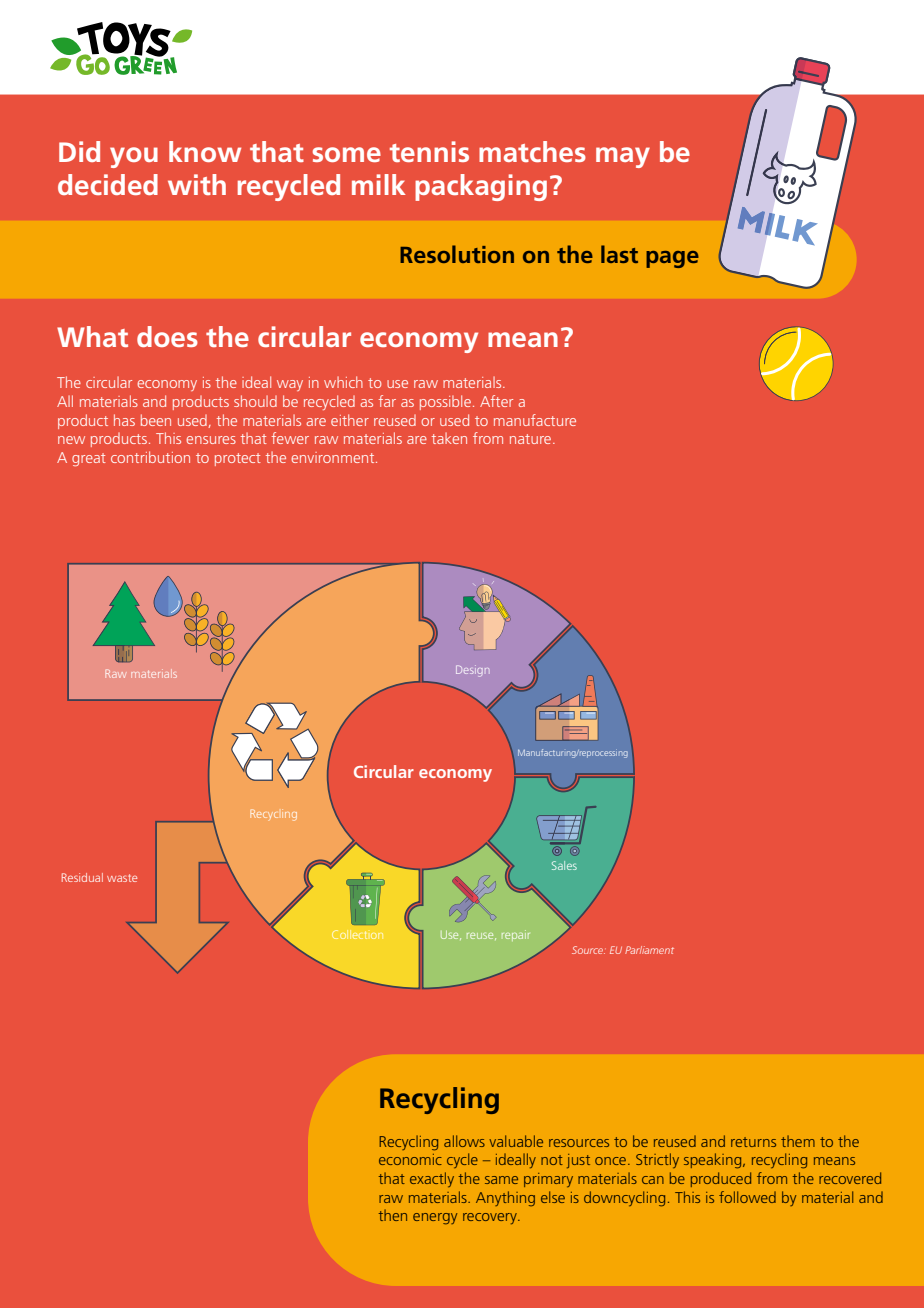 This screenshot has width=924, height=1308. Describe the element at coordinates (432, 1179) in the screenshot. I see `exactly` at that location.
